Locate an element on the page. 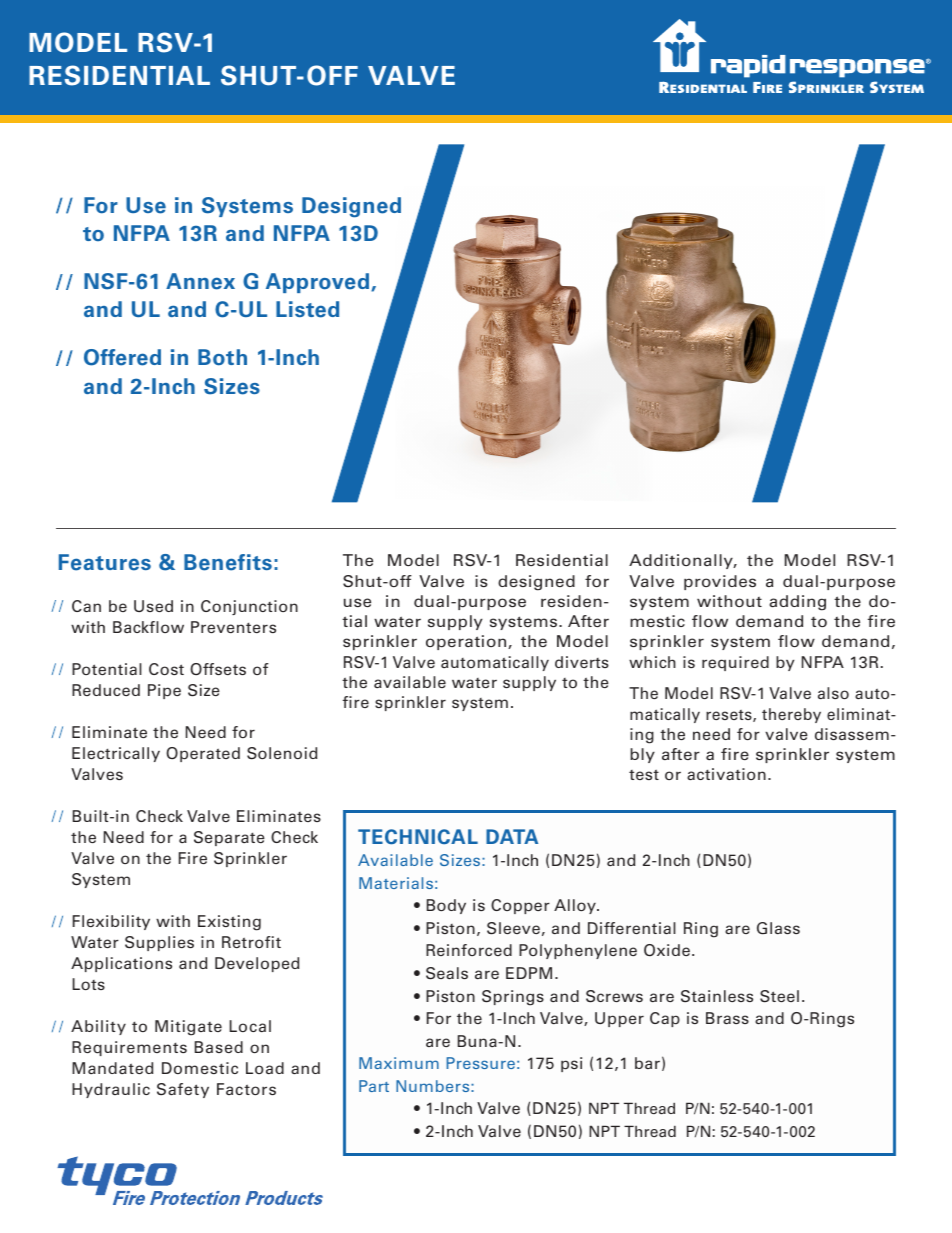 The width and height of the image is (952, 1233). Listed is located at coordinates (307, 309).
